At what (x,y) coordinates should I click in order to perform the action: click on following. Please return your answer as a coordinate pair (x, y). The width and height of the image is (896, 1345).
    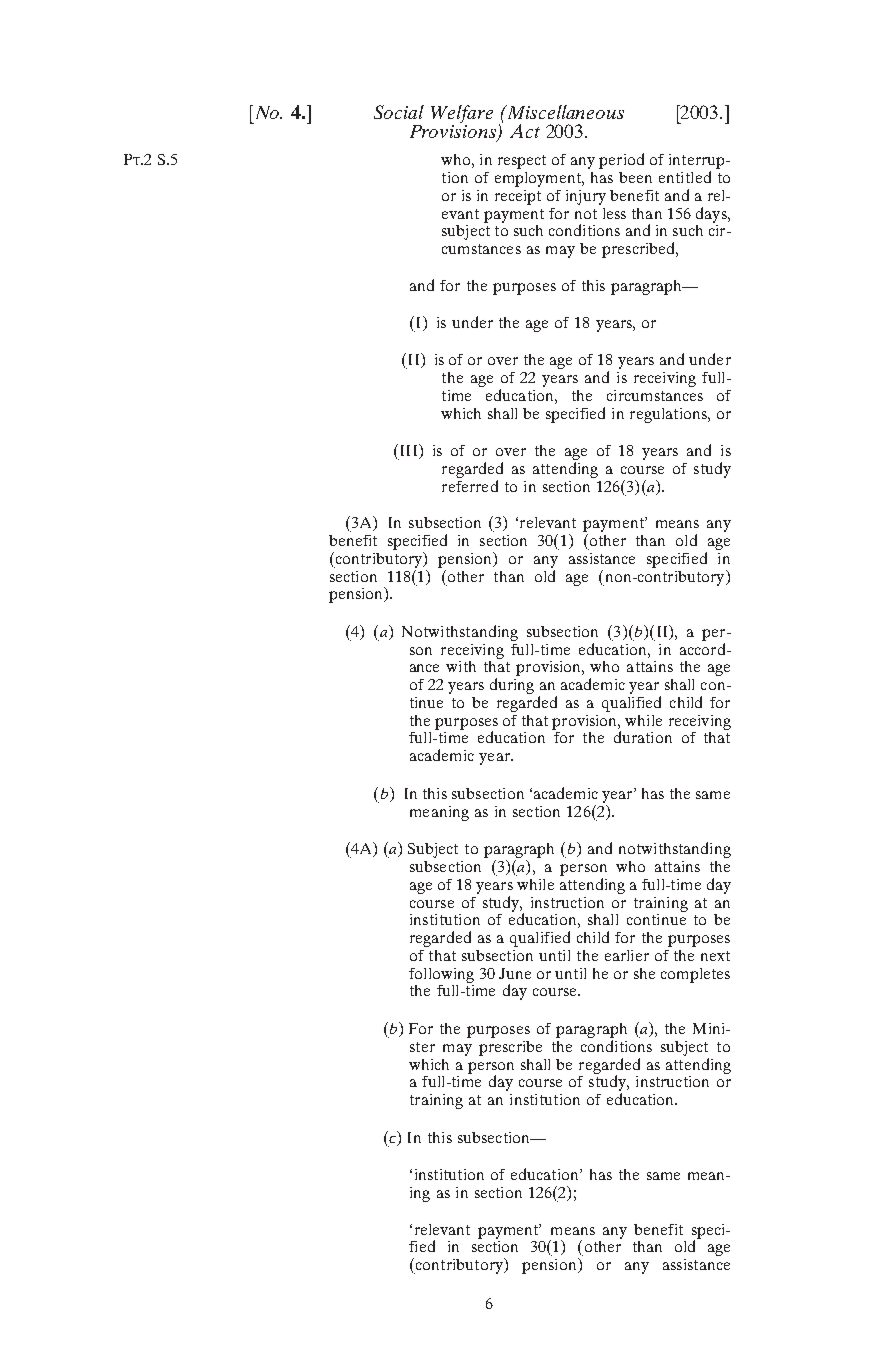
    Looking at the image, I should click on (441, 975).
